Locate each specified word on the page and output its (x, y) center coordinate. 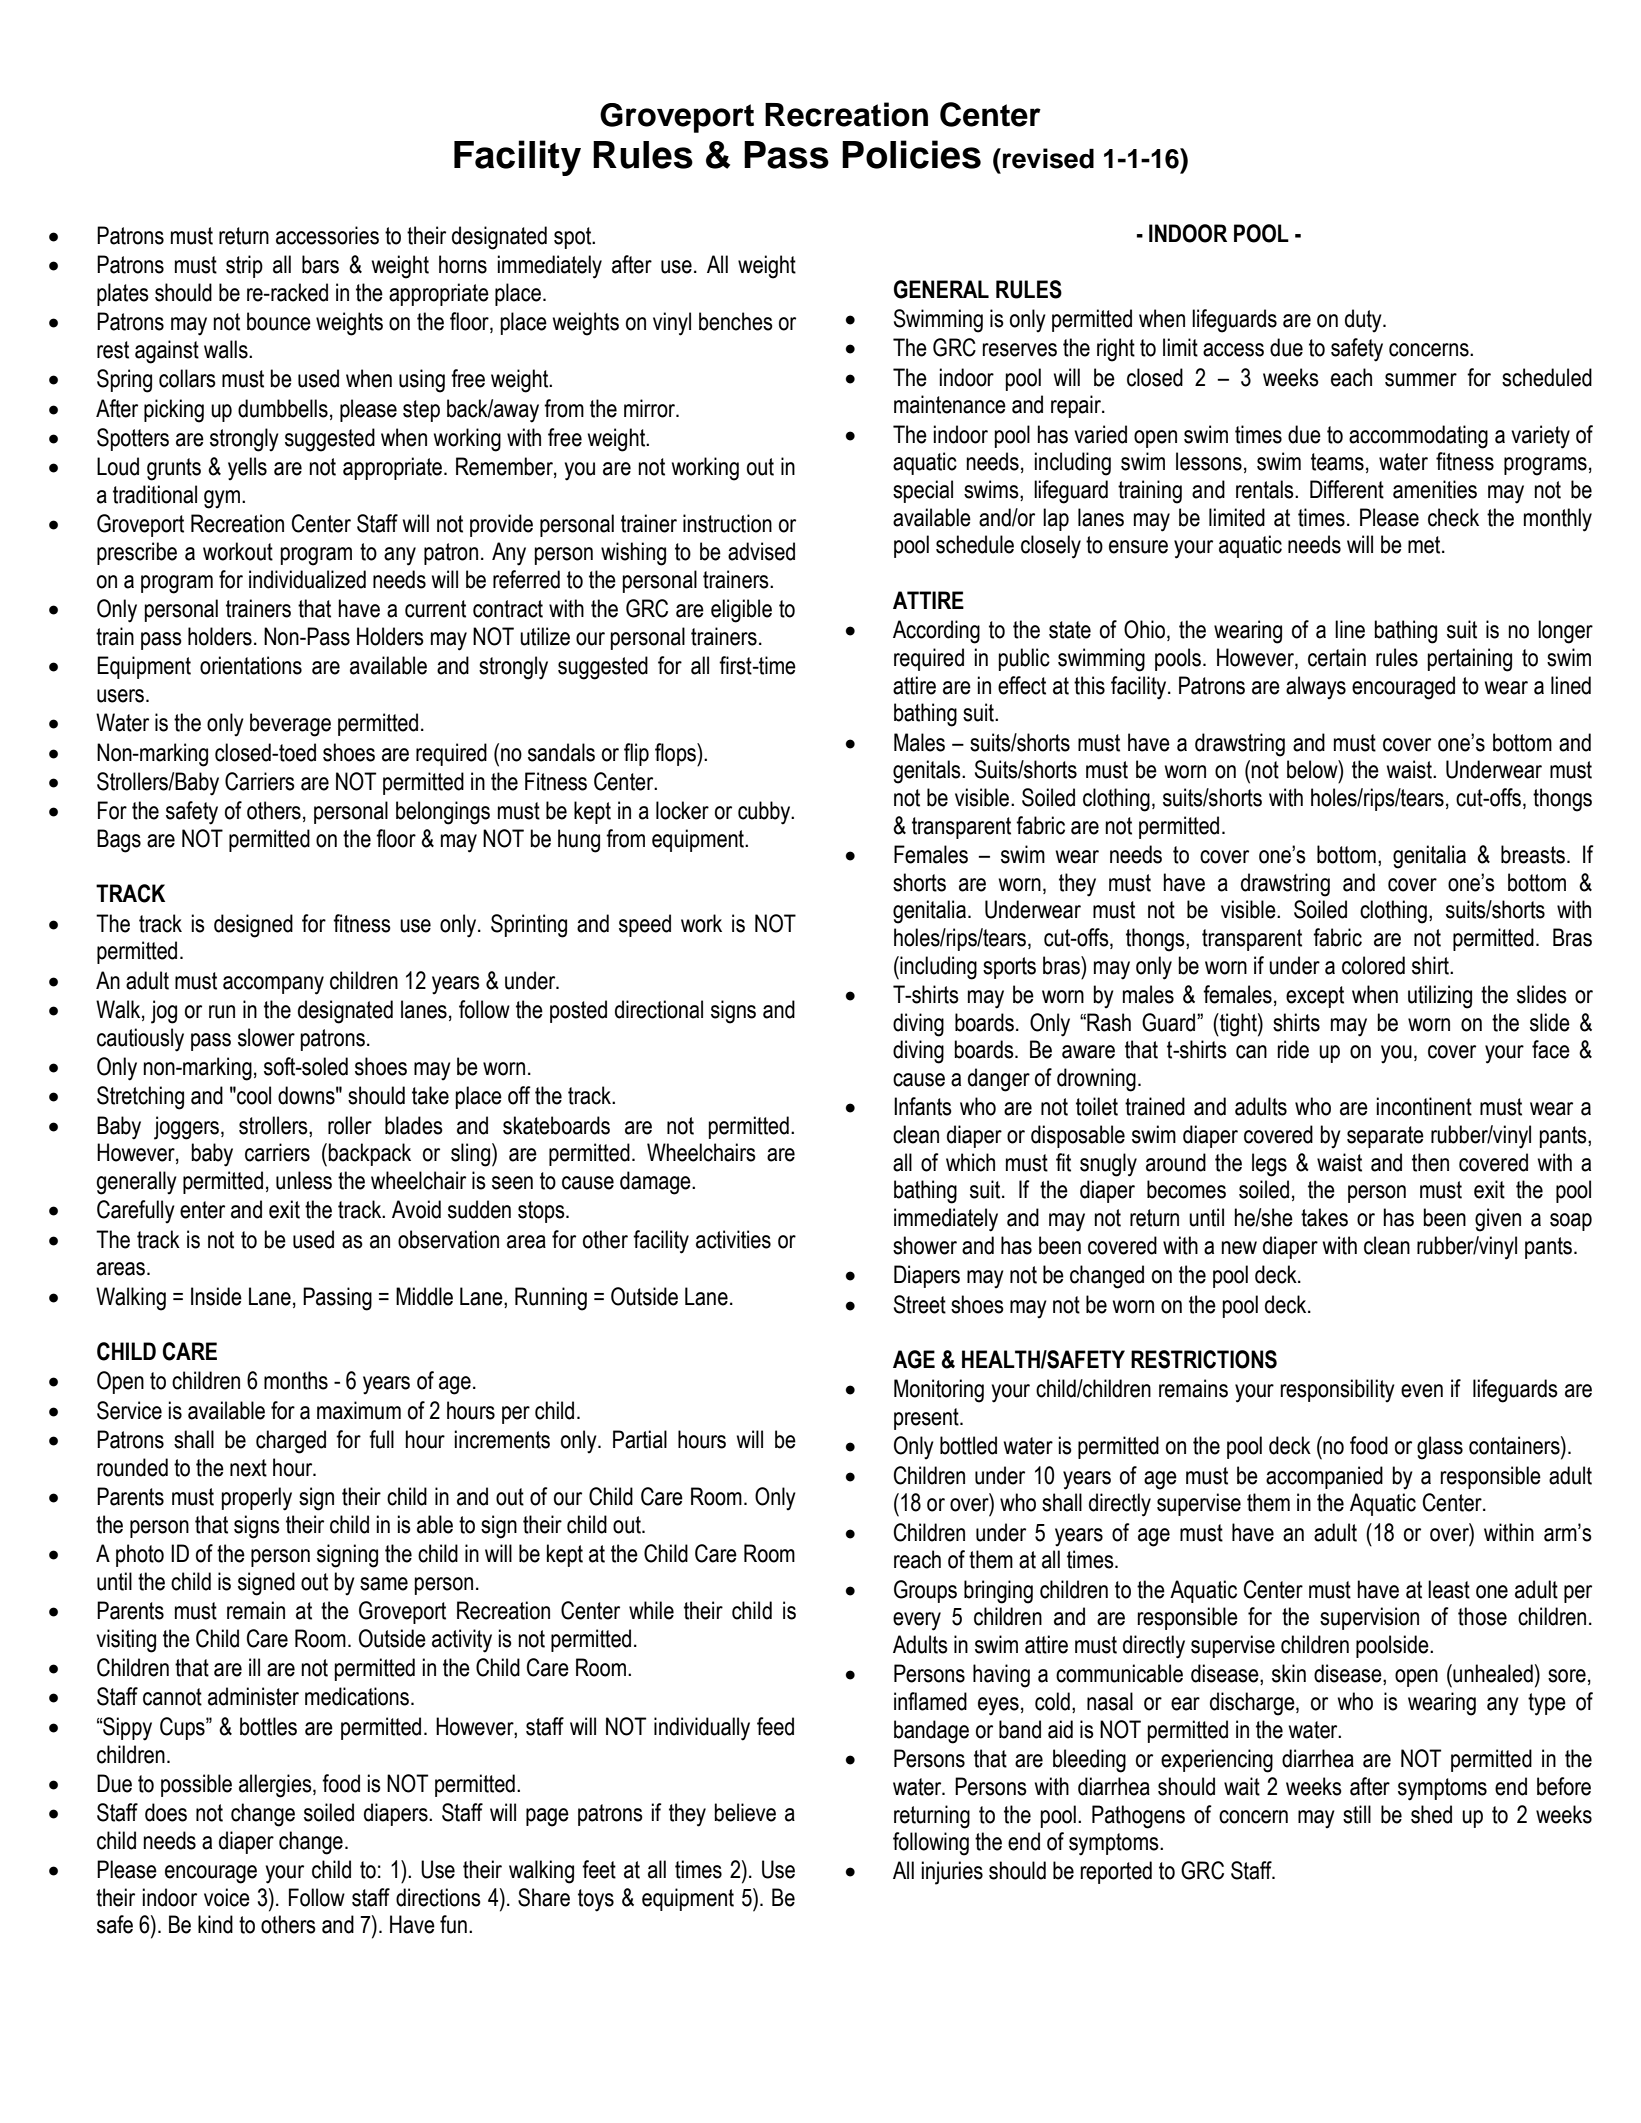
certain (1337, 657)
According (936, 632)
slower (266, 1037)
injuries (952, 1873)
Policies (911, 154)
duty (1364, 321)
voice (227, 1897)
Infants (923, 1106)
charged (291, 1442)
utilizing (1440, 997)
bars (320, 264)
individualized (307, 579)
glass (1440, 1448)
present (927, 1419)
